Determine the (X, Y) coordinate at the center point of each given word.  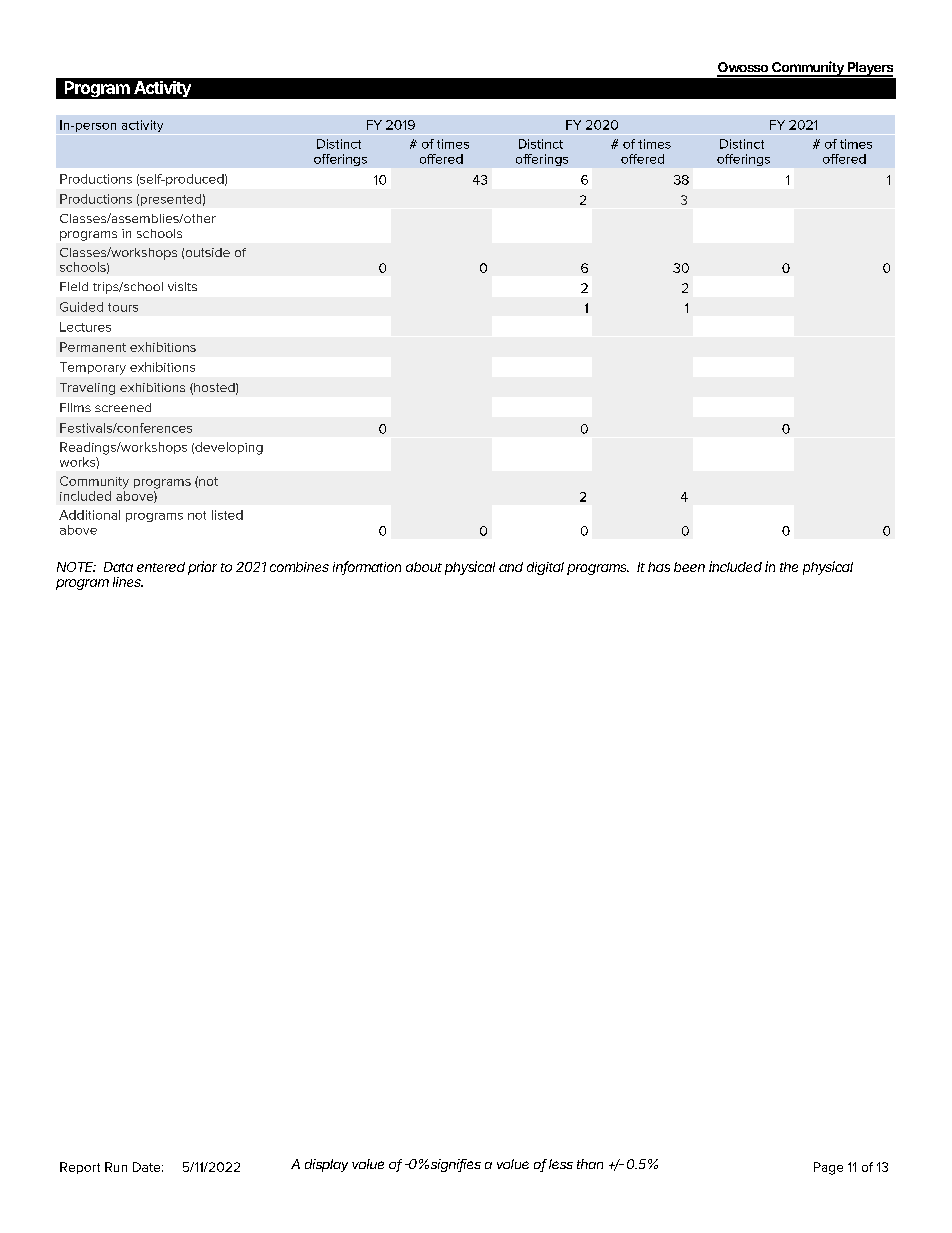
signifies (456, 1165)
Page (828, 1168)
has (659, 567)
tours (123, 307)
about (424, 567)
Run (116, 1167)
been (689, 567)
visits (182, 286)
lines (128, 582)
